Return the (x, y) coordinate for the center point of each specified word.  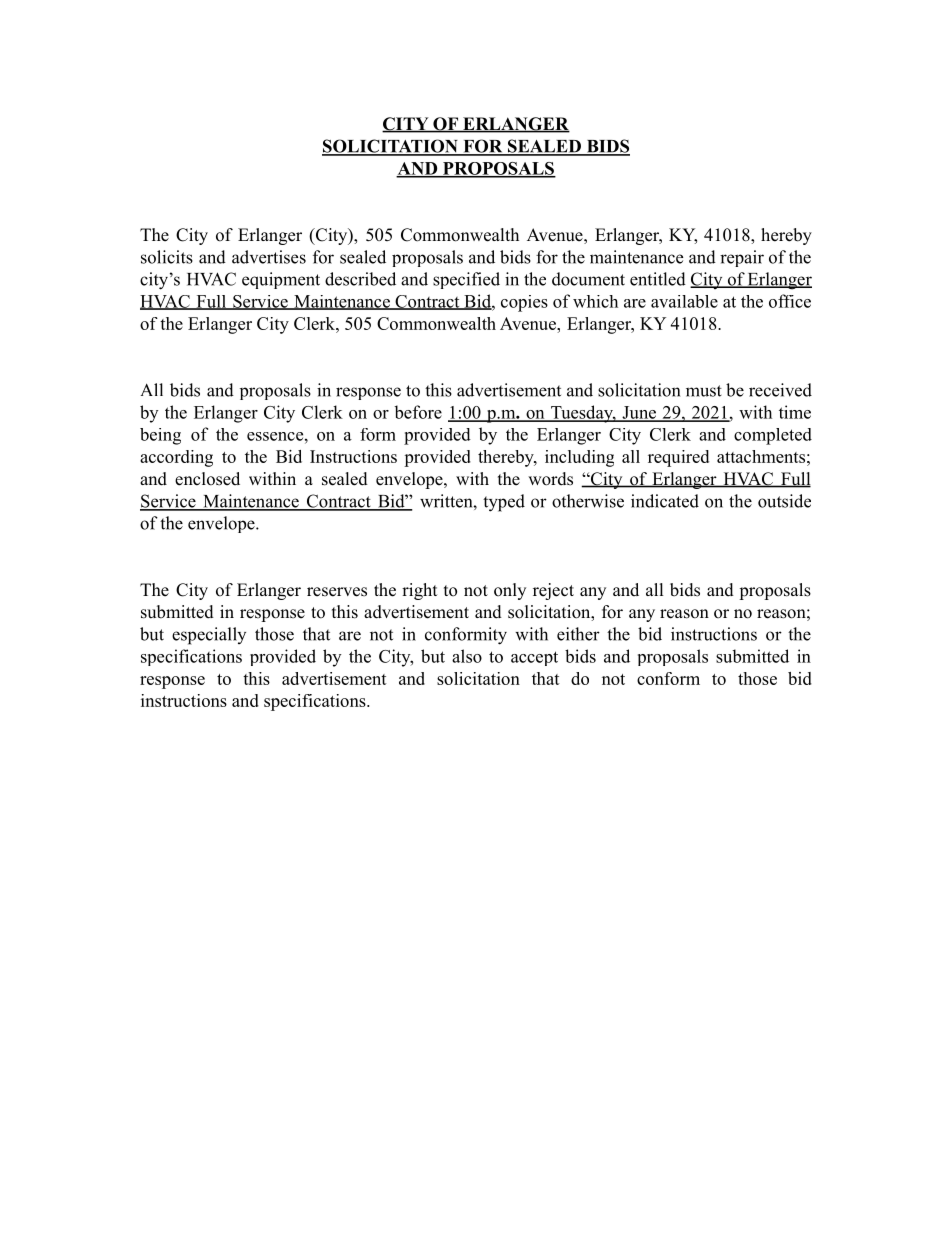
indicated (665, 501)
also (467, 656)
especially (209, 636)
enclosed (207, 479)
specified (466, 280)
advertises (269, 257)
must (704, 391)
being (160, 436)
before (418, 412)
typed (504, 503)
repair (742, 258)
